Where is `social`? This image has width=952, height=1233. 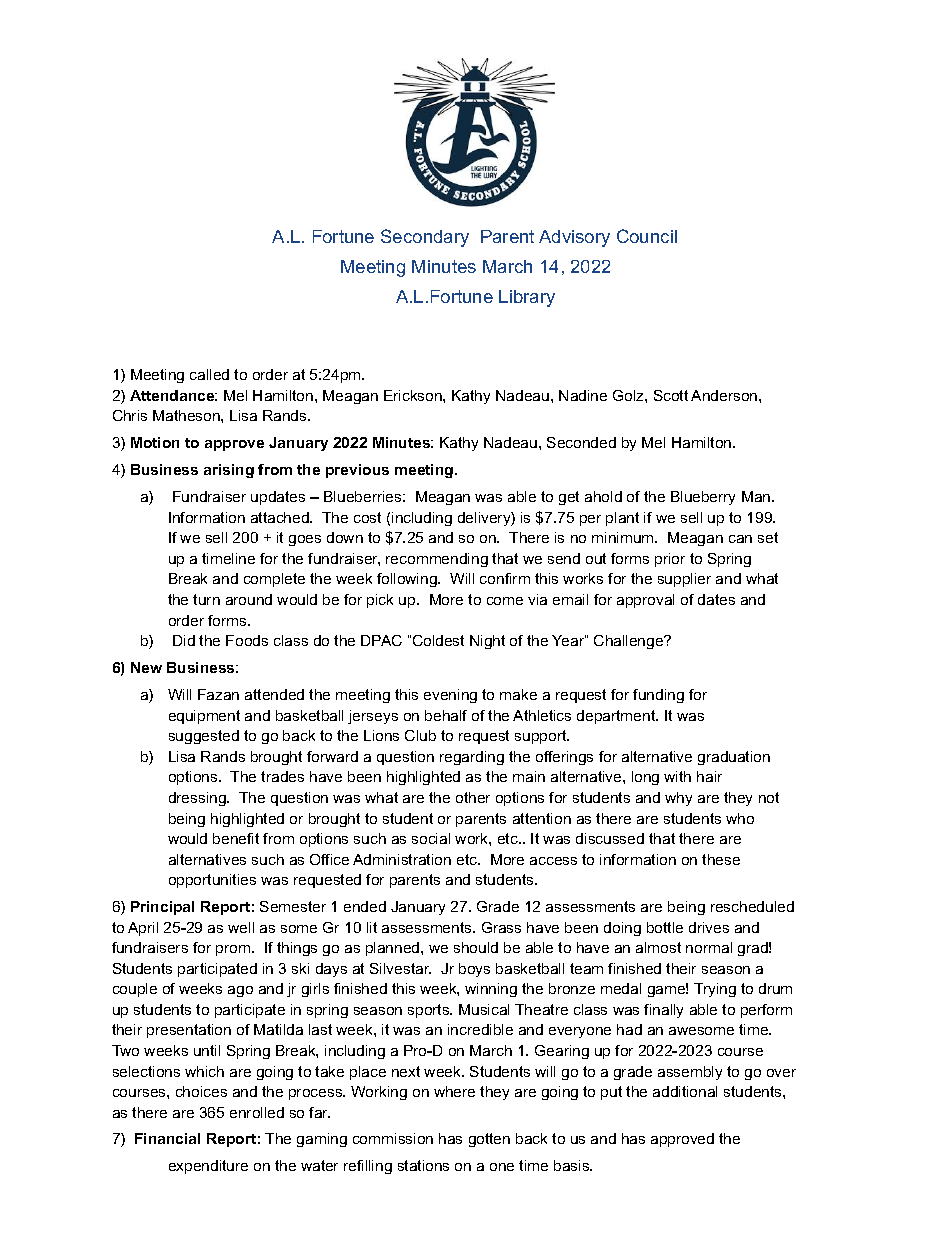
social is located at coordinates (431, 838).
